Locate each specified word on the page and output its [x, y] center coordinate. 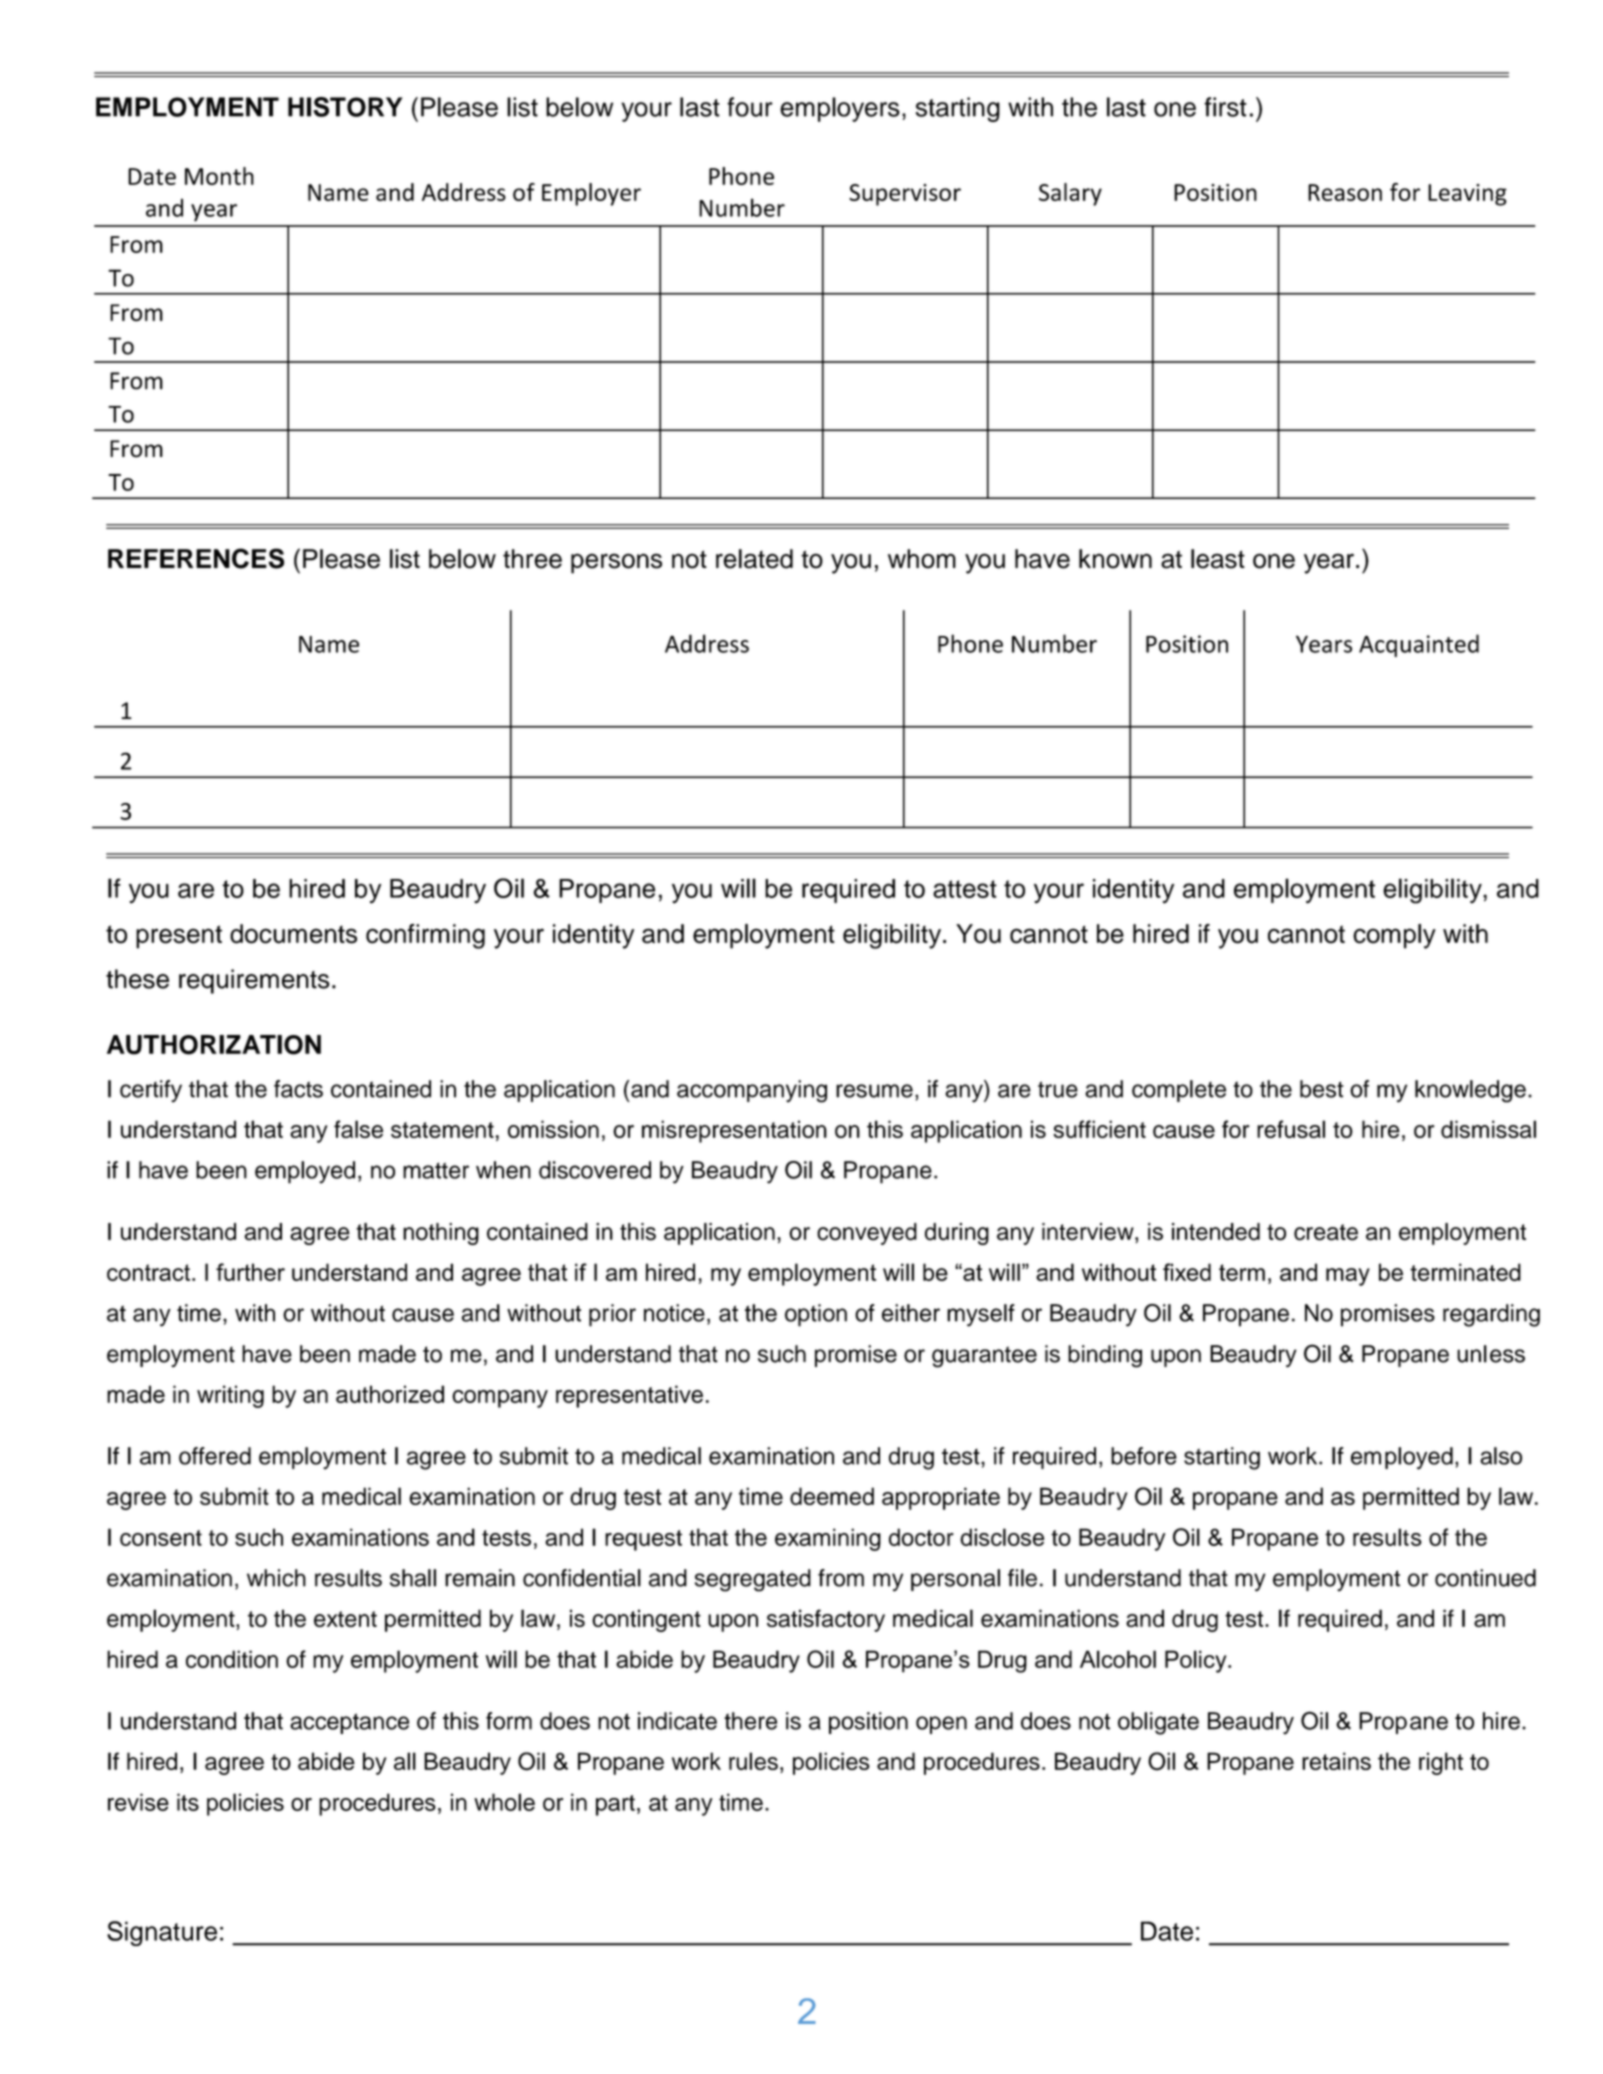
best [1322, 1089]
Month [219, 176]
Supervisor [905, 195]
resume [874, 1091]
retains [1336, 1761]
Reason [1345, 192]
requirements [254, 981]
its [188, 1802]
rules [753, 1761]
